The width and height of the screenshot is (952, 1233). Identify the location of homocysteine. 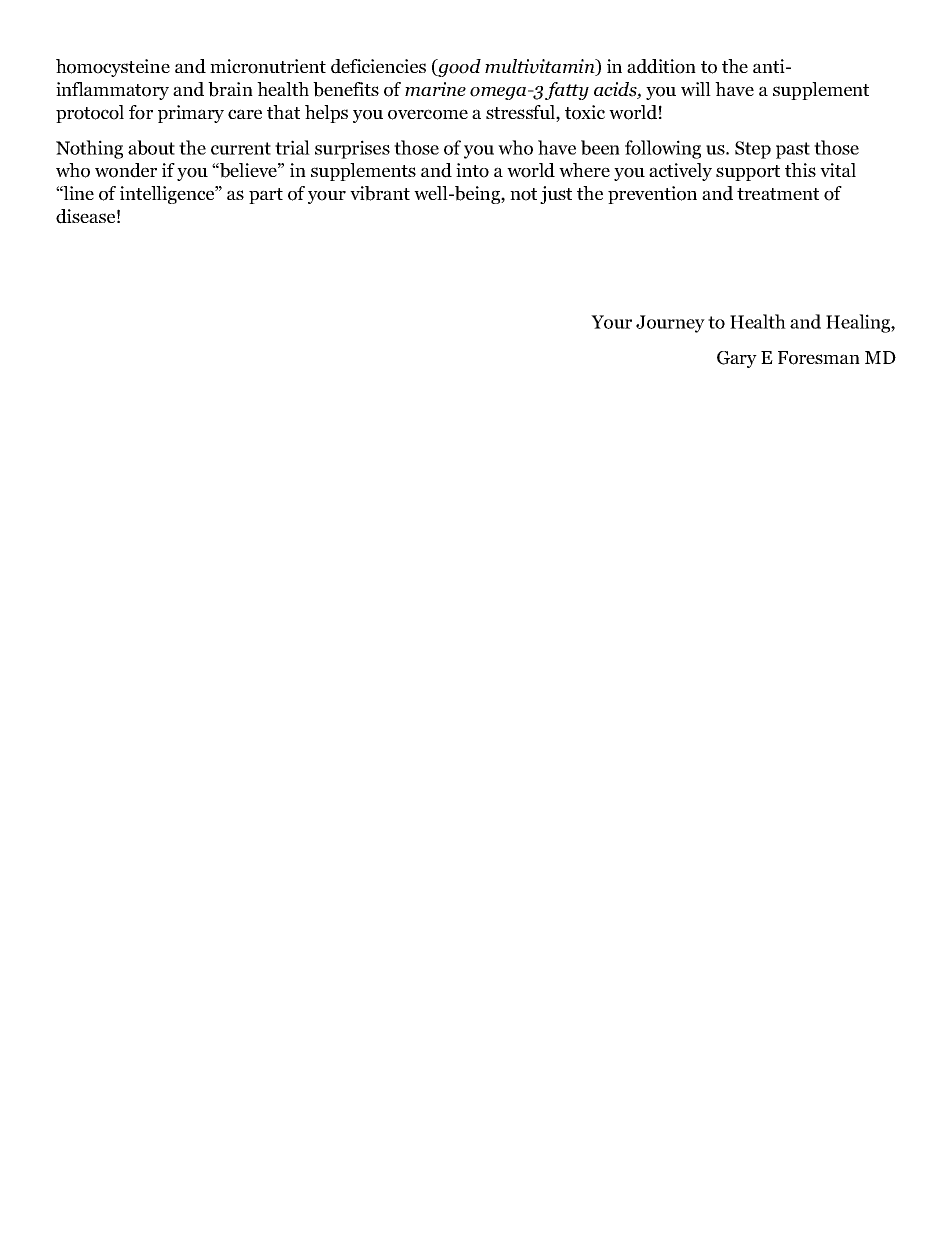
(113, 68).
